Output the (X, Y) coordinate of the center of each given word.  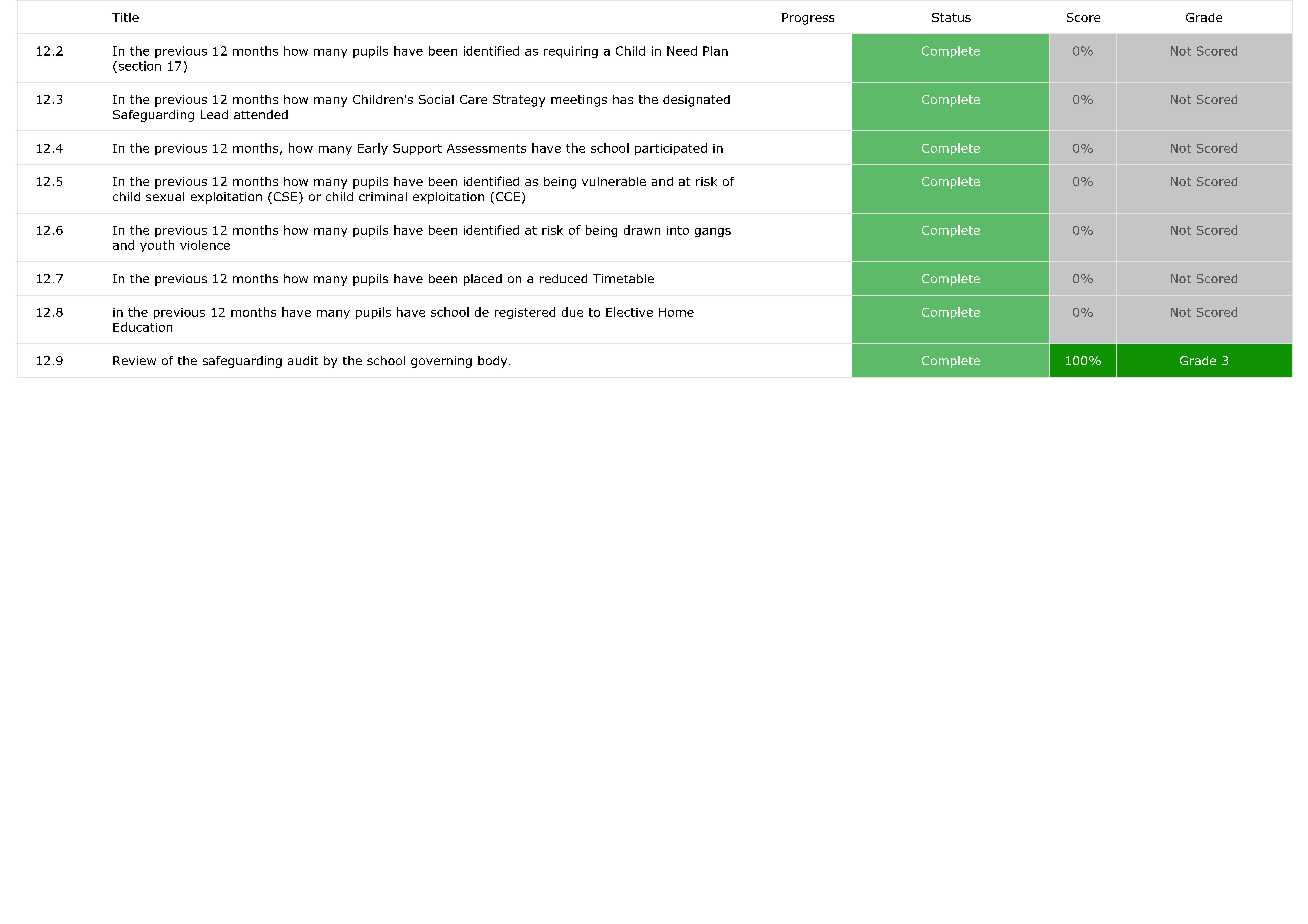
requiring (571, 52)
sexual (165, 196)
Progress (808, 19)
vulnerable (614, 181)
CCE (506, 198)
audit (303, 360)
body (494, 362)
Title (125, 17)
